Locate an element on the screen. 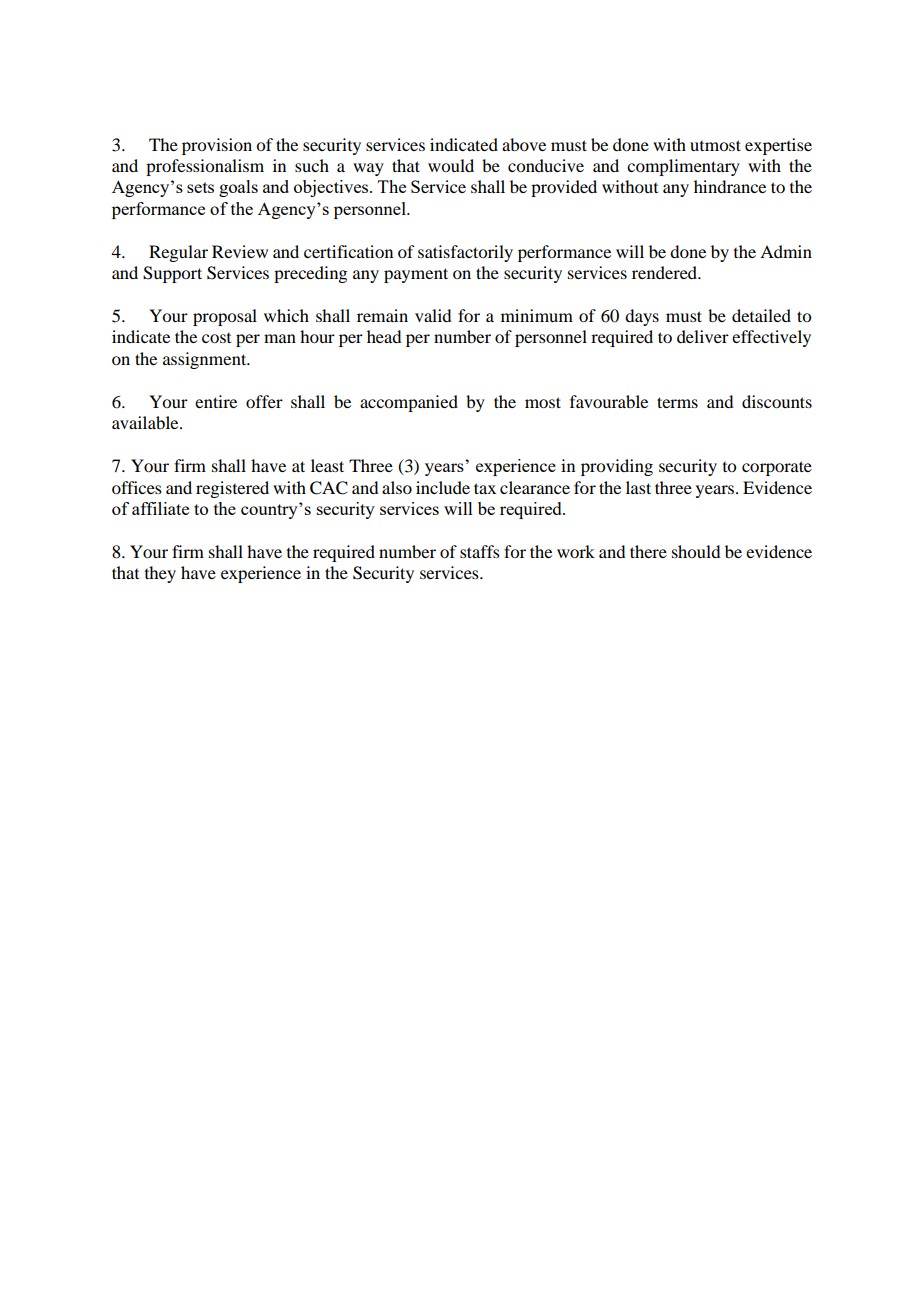  would is located at coordinates (451, 165).
